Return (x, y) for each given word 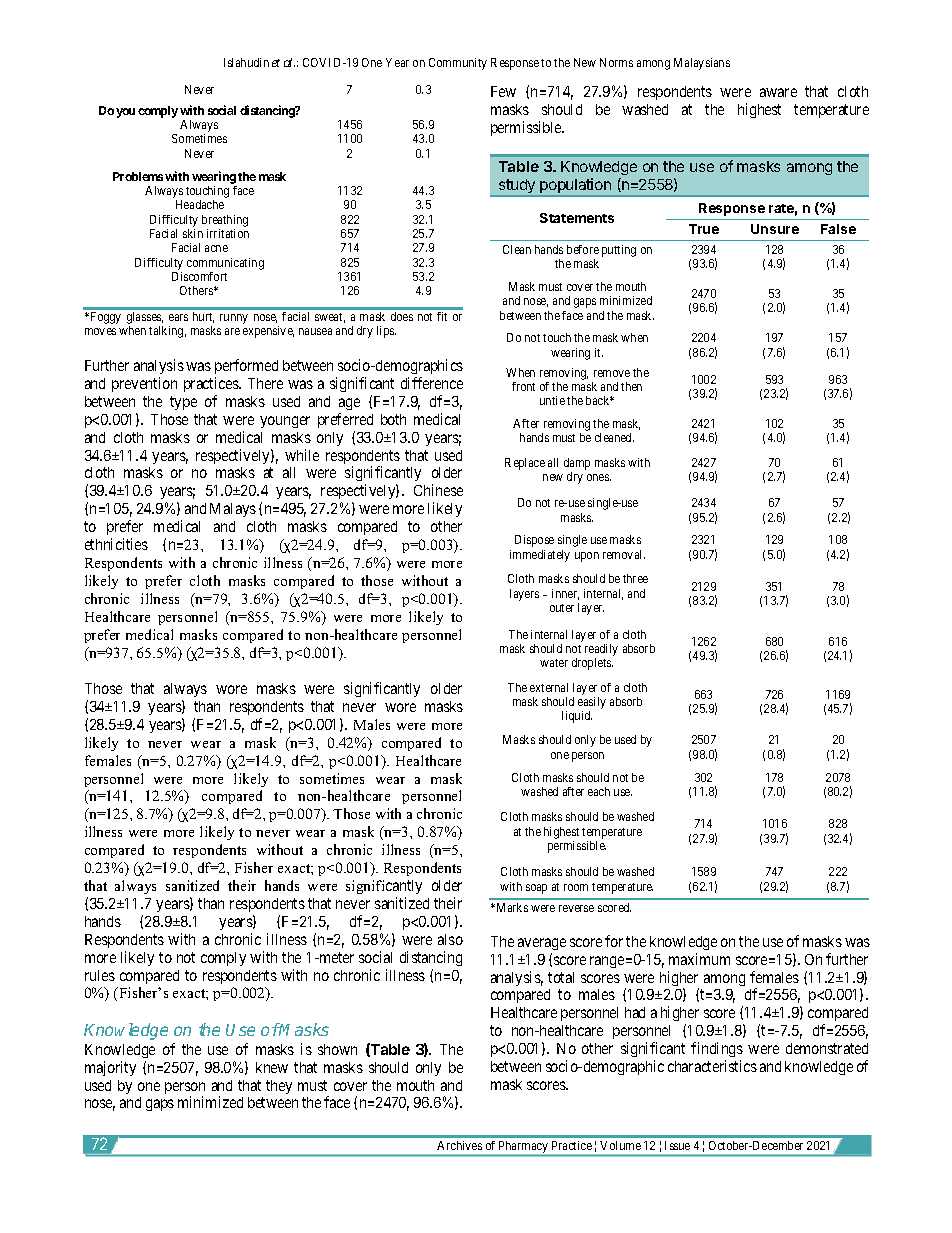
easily (592, 703)
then (631, 386)
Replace (525, 464)
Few (503, 91)
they (279, 1087)
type (183, 403)
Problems (138, 176)
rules (100, 975)
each (599, 791)
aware (778, 92)
